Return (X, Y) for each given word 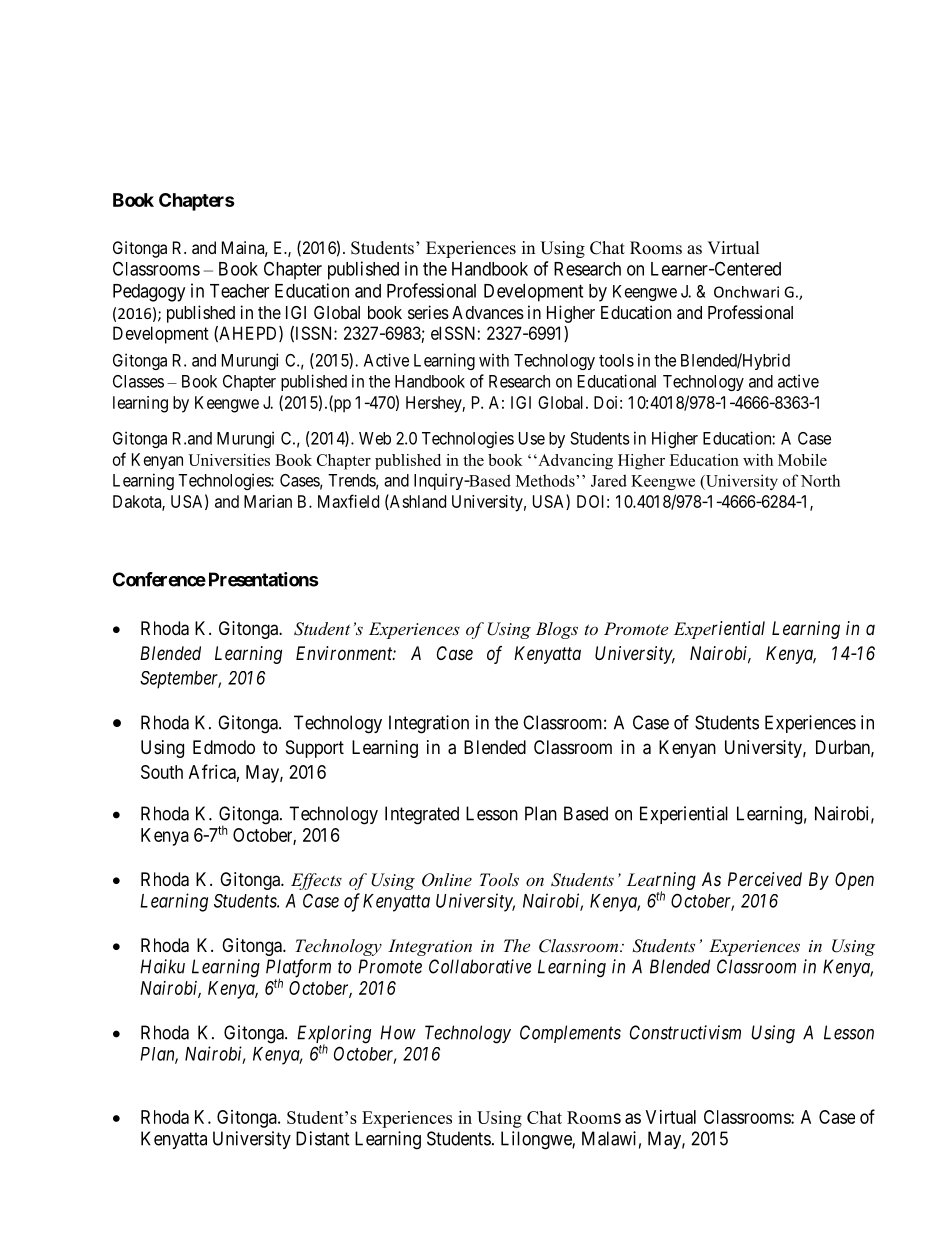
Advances (488, 313)
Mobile (802, 460)
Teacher (239, 291)
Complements (570, 1034)
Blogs (557, 630)
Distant (323, 1138)
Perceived (765, 879)
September (180, 680)
